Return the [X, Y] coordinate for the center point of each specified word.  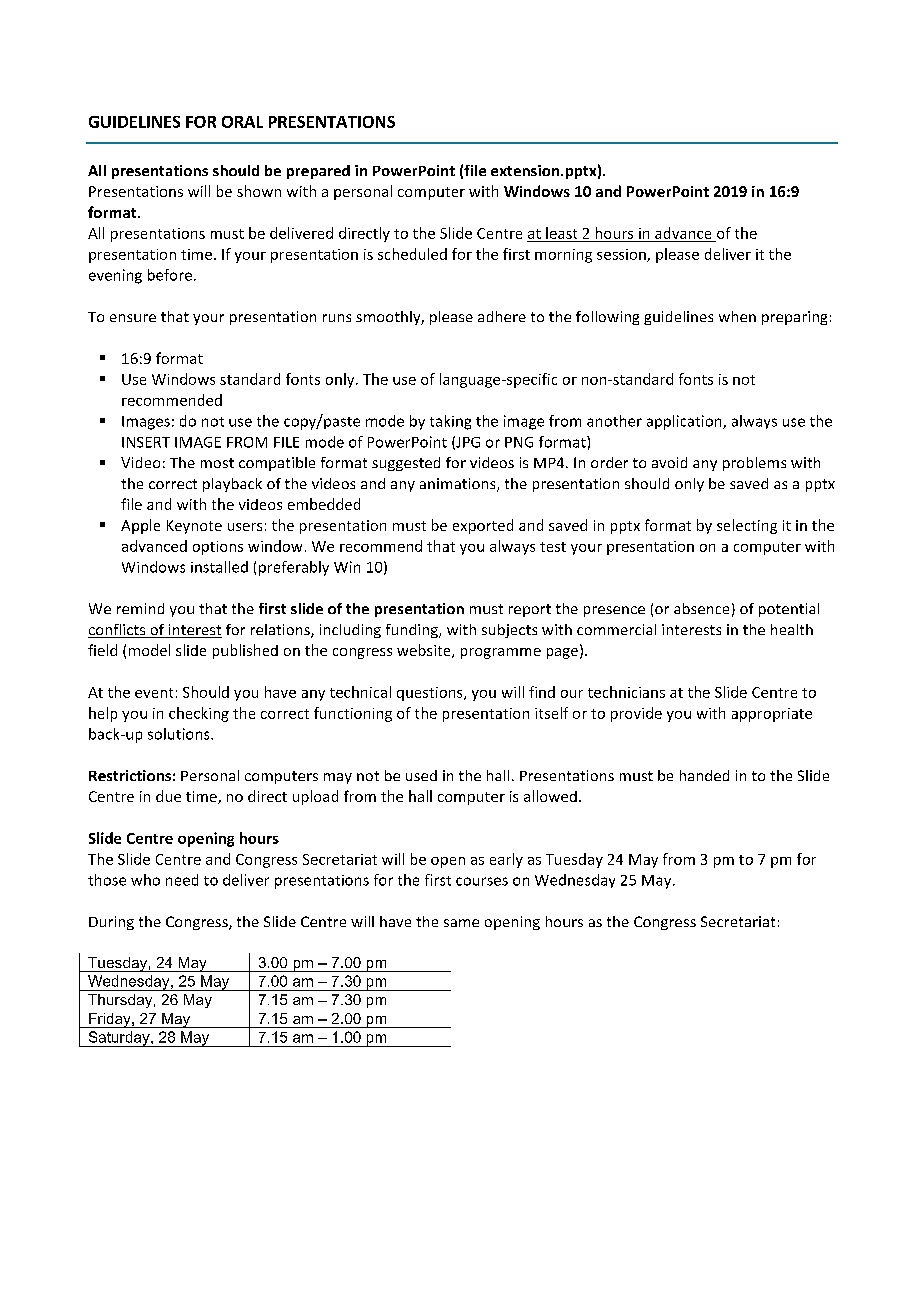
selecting [747, 526]
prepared [318, 172]
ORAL [242, 122]
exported [483, 526]
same [461, 923]
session [622, 255]
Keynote [194, 527]
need [182, 880]
